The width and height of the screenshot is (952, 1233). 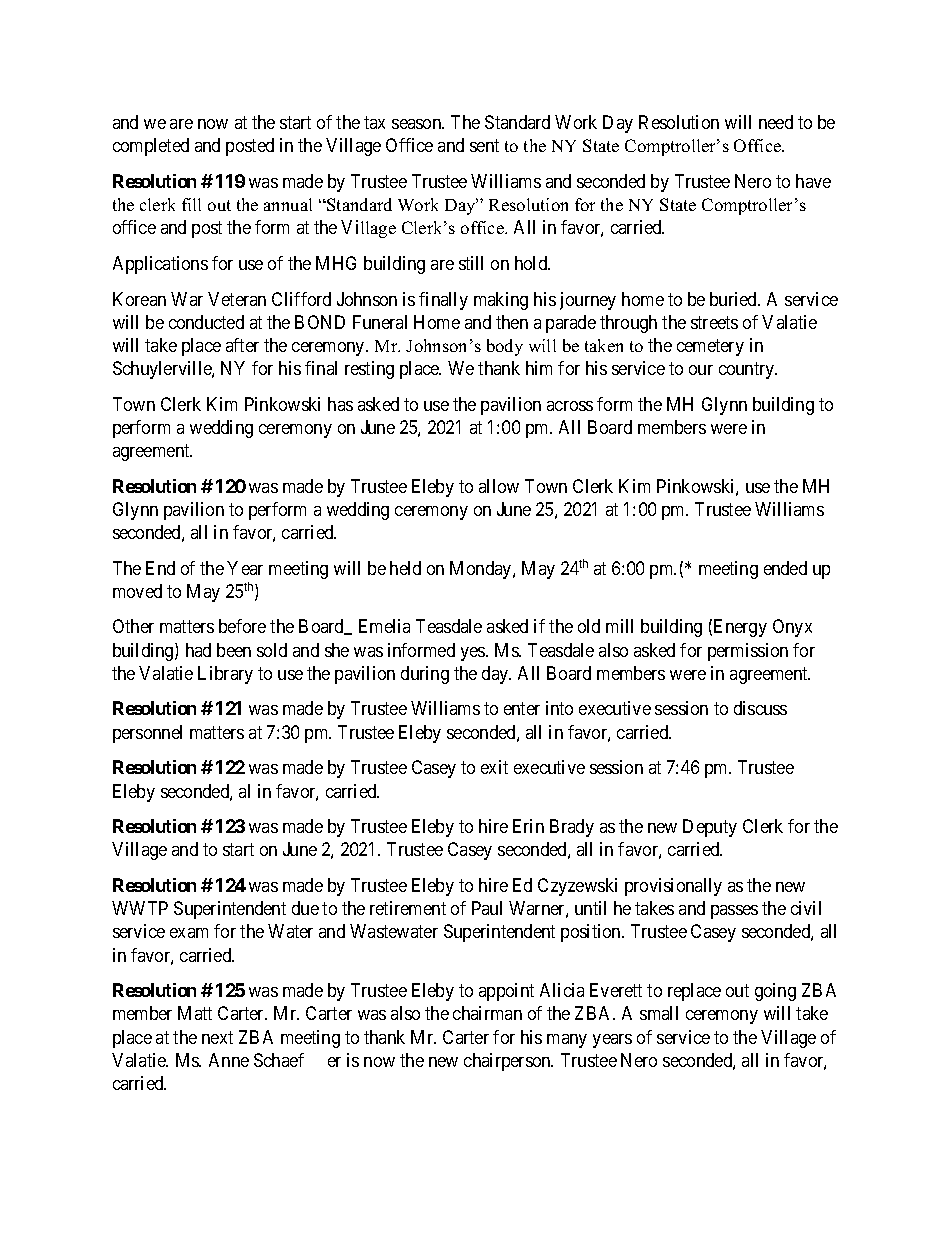 What do you see at coordinates (217, 1037) in the screenshot?
I see `next` at bounding box center [217, 1037].
